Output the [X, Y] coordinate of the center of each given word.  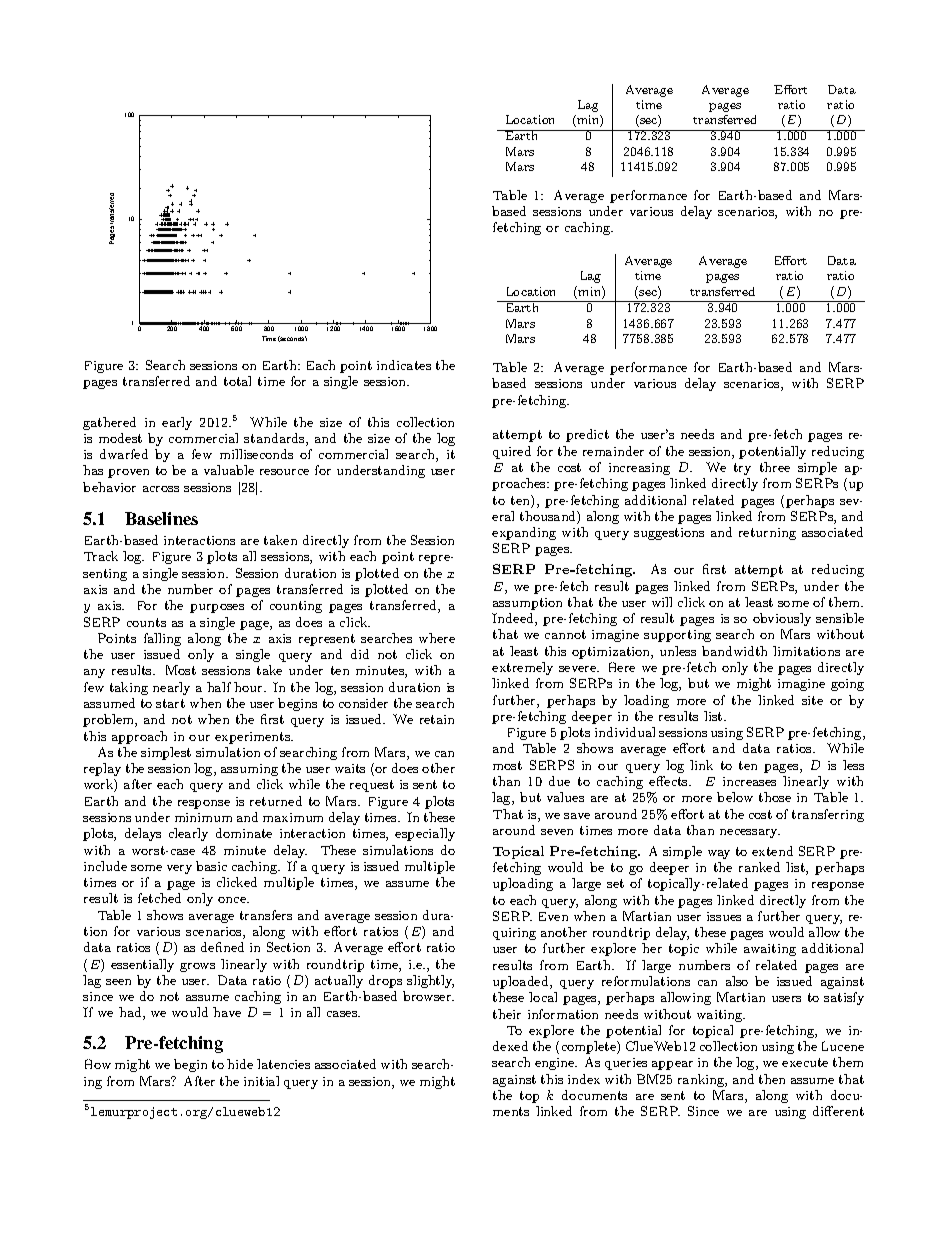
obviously [782, 619]
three [775, 467]
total [237, 381]
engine [556, 1064]
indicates [404, 365]
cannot [565, 634]
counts [146, 622]
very [179, 869]
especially [425, 834]
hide [240, 1064]
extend [772, 851]
